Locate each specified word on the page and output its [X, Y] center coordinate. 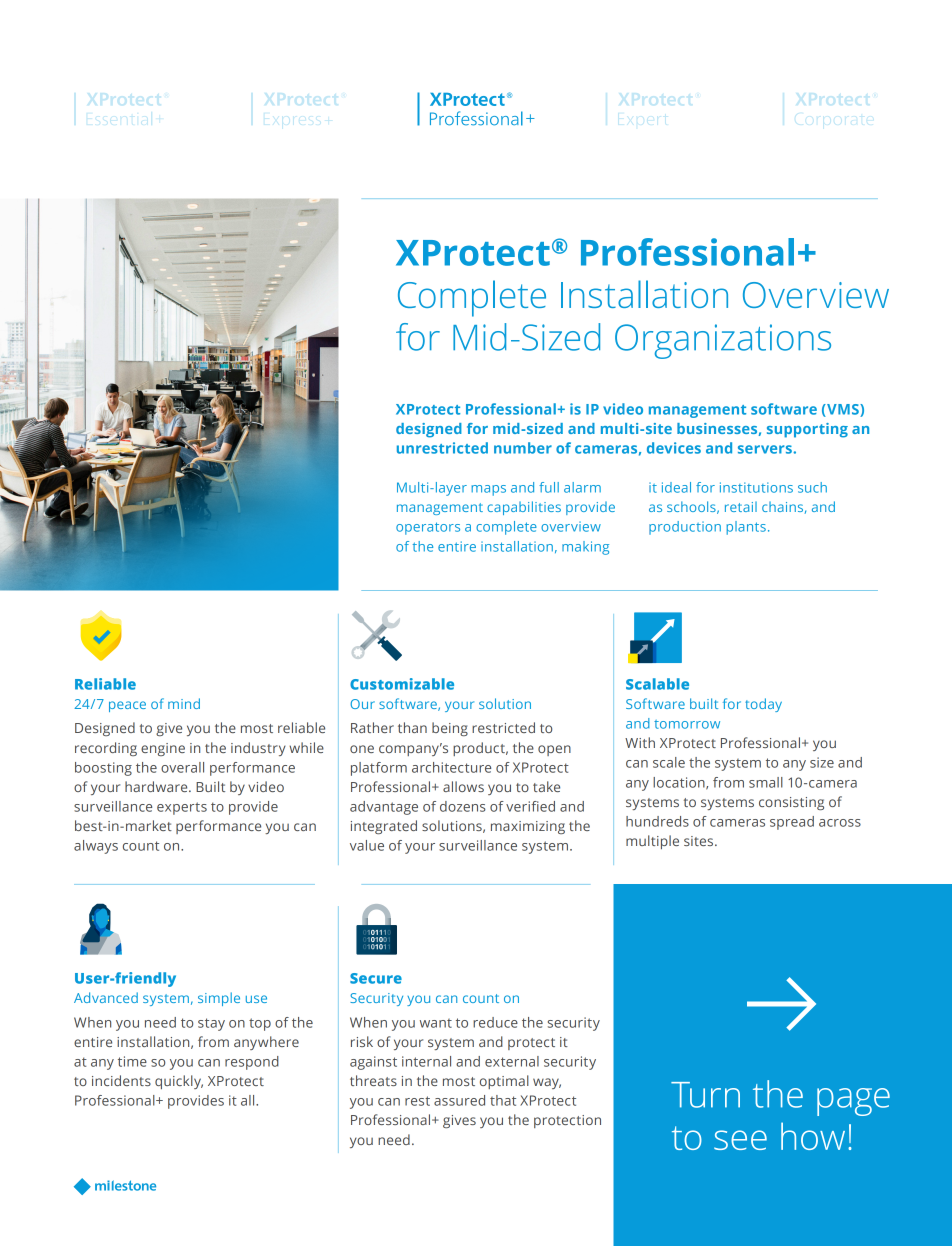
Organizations [723, 341]
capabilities [524, 508]
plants [746, 528]
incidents [121, 1080]
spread [792, 823]
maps [488, 490]
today [763, 705]
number [523, 448]
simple [219, 999]
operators [428, 528]
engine [163, 749]
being [450, 729]
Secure [376, 978]
